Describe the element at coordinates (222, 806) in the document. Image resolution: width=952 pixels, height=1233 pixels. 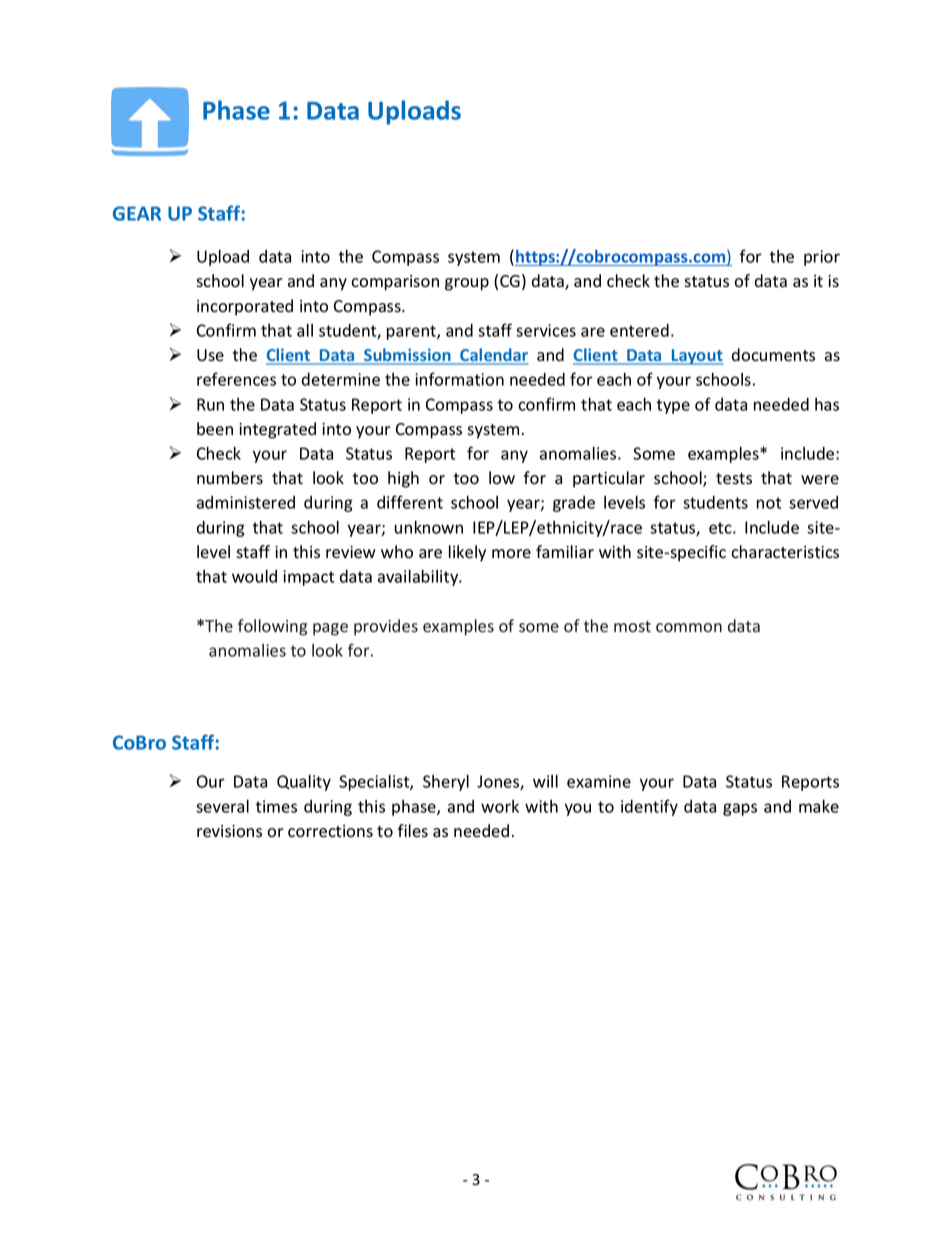
I see `several` at that location.
